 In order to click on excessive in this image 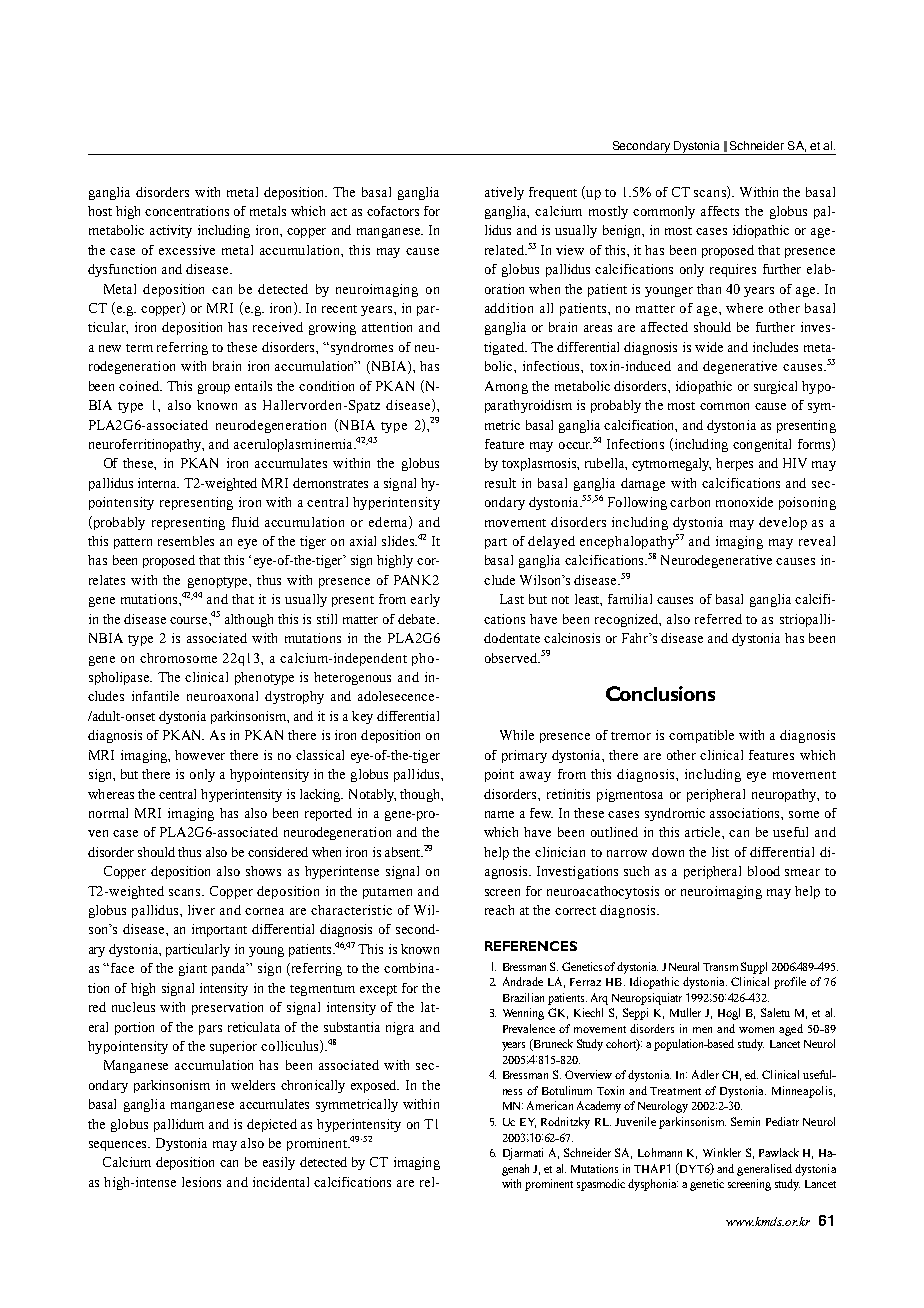, I will do `click(187, 250)`.
